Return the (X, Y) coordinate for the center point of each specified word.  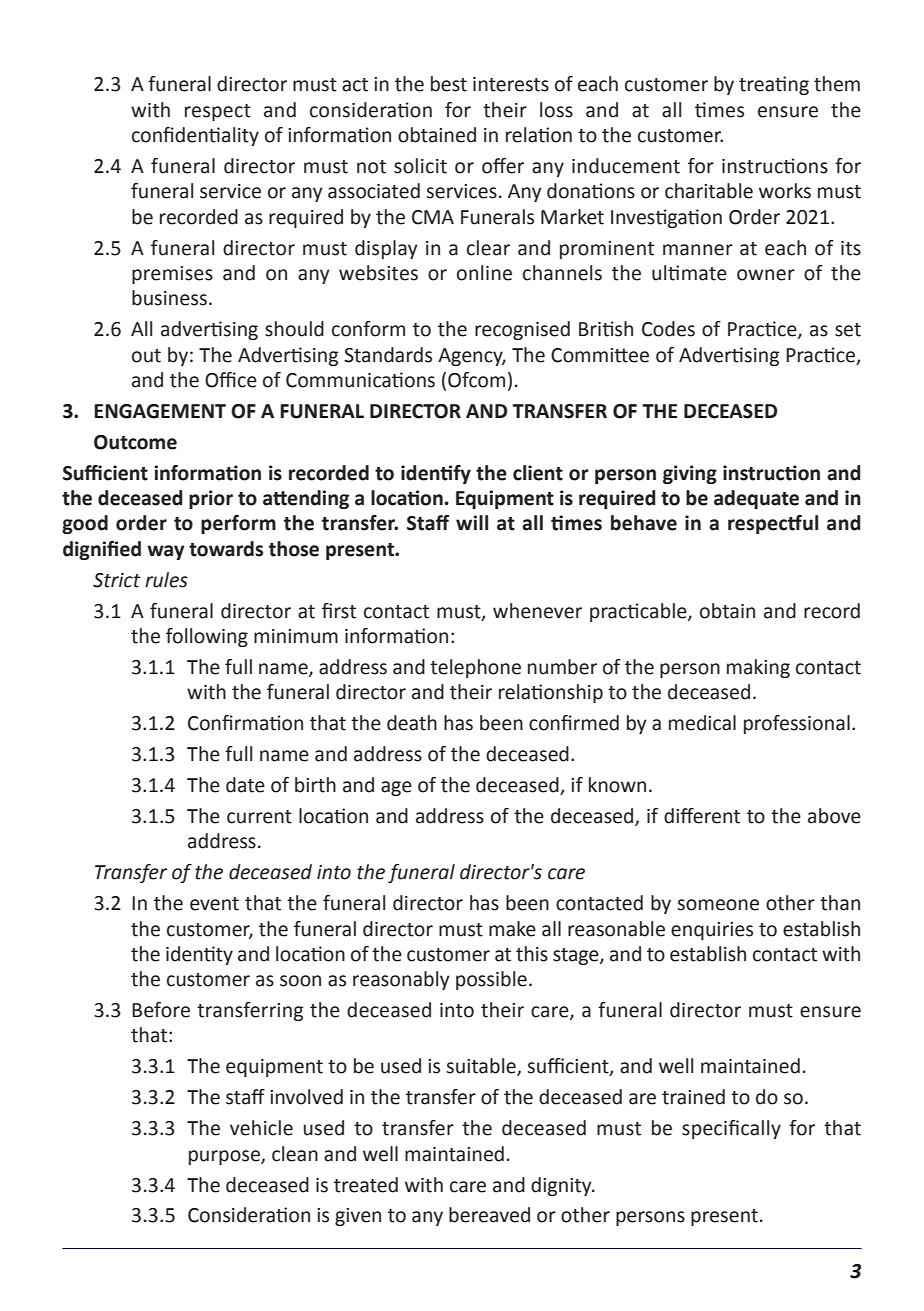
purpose (225, 1157)
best (449, 84)
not (371, 167)
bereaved (489, 1215)
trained (693, 1097)
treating (774, 85)
